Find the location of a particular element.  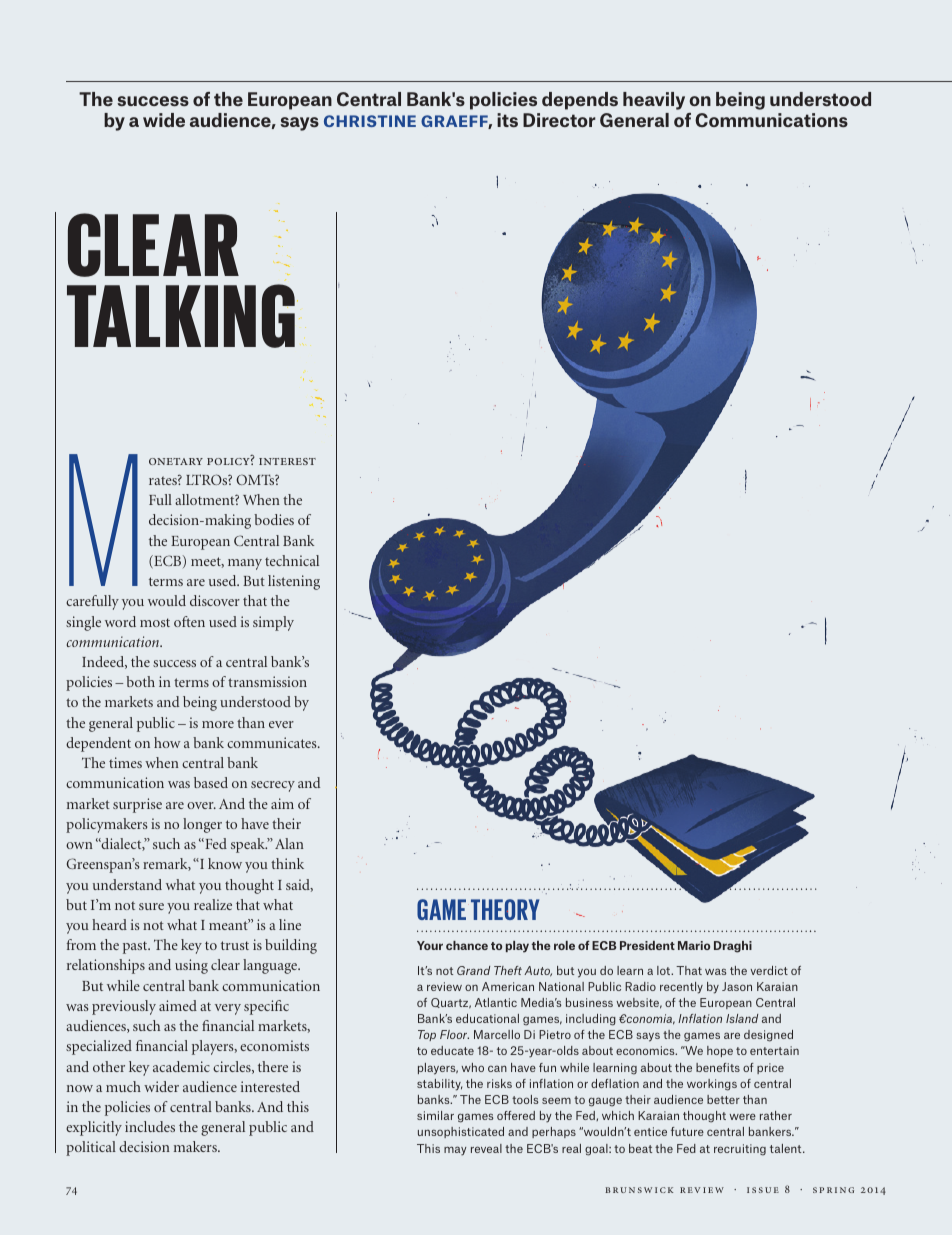

THEORY is located at coordinates (505, 909).
